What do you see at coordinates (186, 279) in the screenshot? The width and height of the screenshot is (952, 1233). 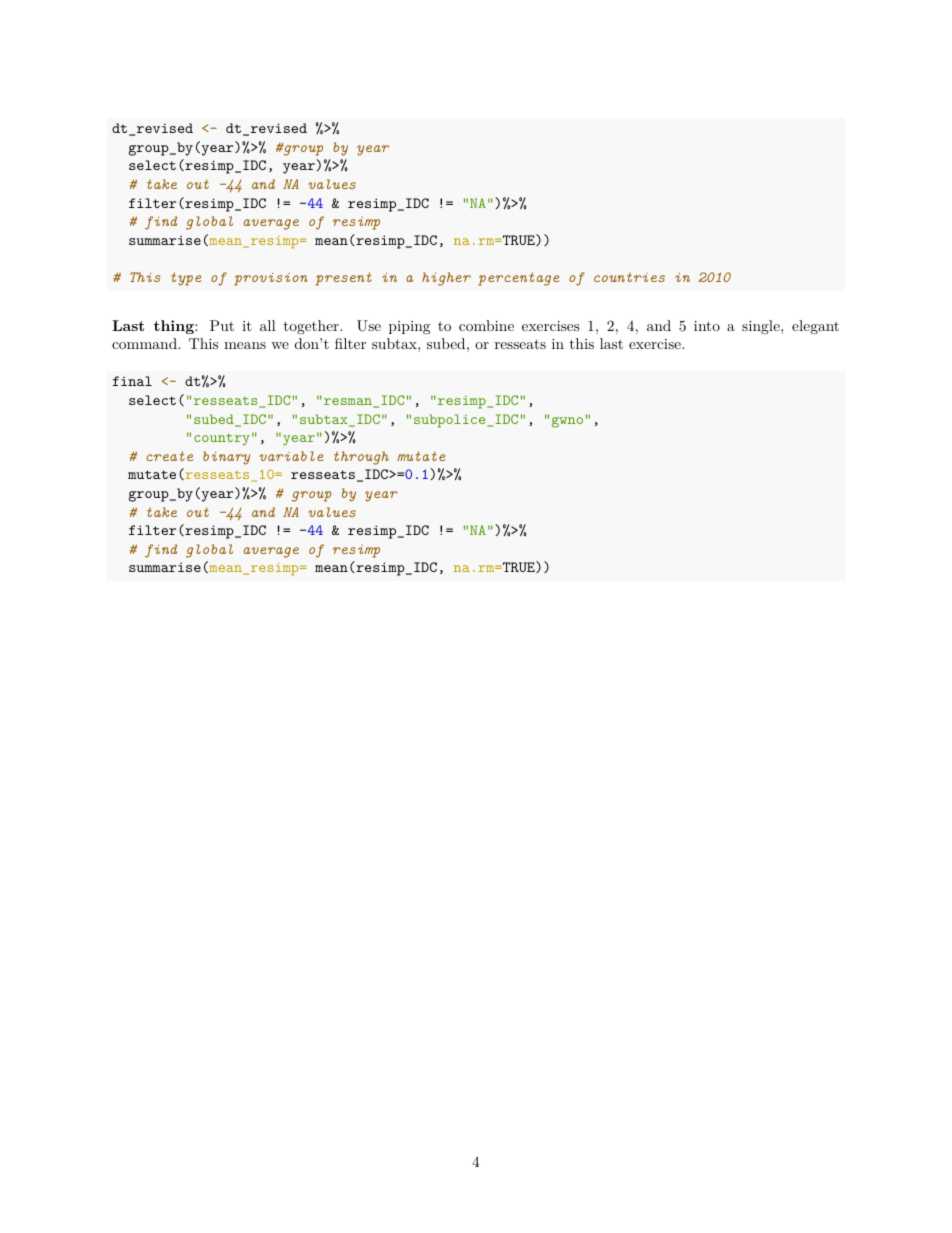 I see `type` at bounding box center [186, 279].
